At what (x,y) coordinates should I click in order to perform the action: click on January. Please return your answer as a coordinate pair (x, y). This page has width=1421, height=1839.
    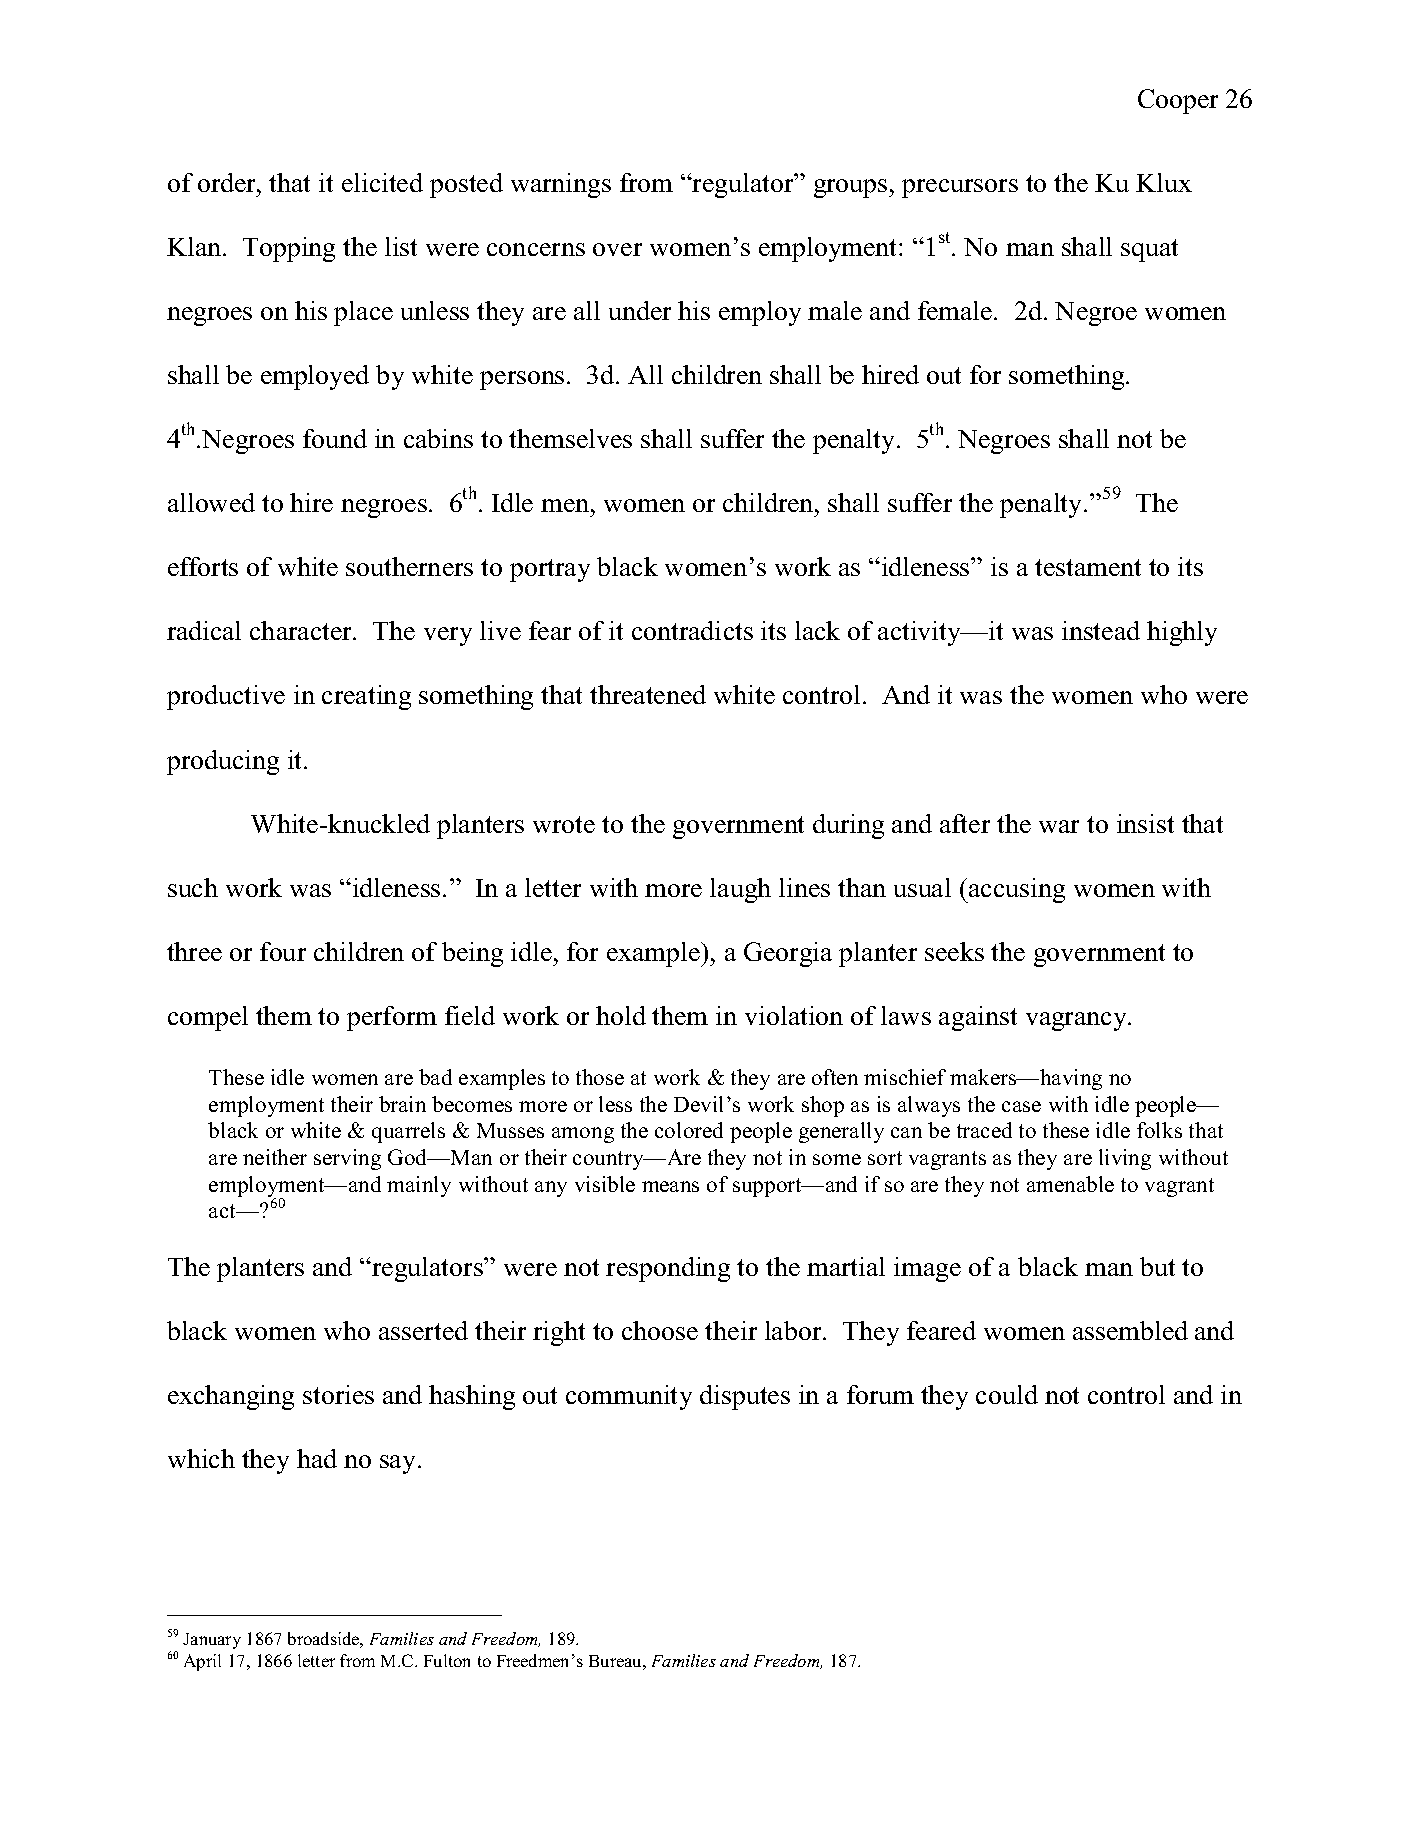
    Looking at the image, I should click on (212, 1641).
